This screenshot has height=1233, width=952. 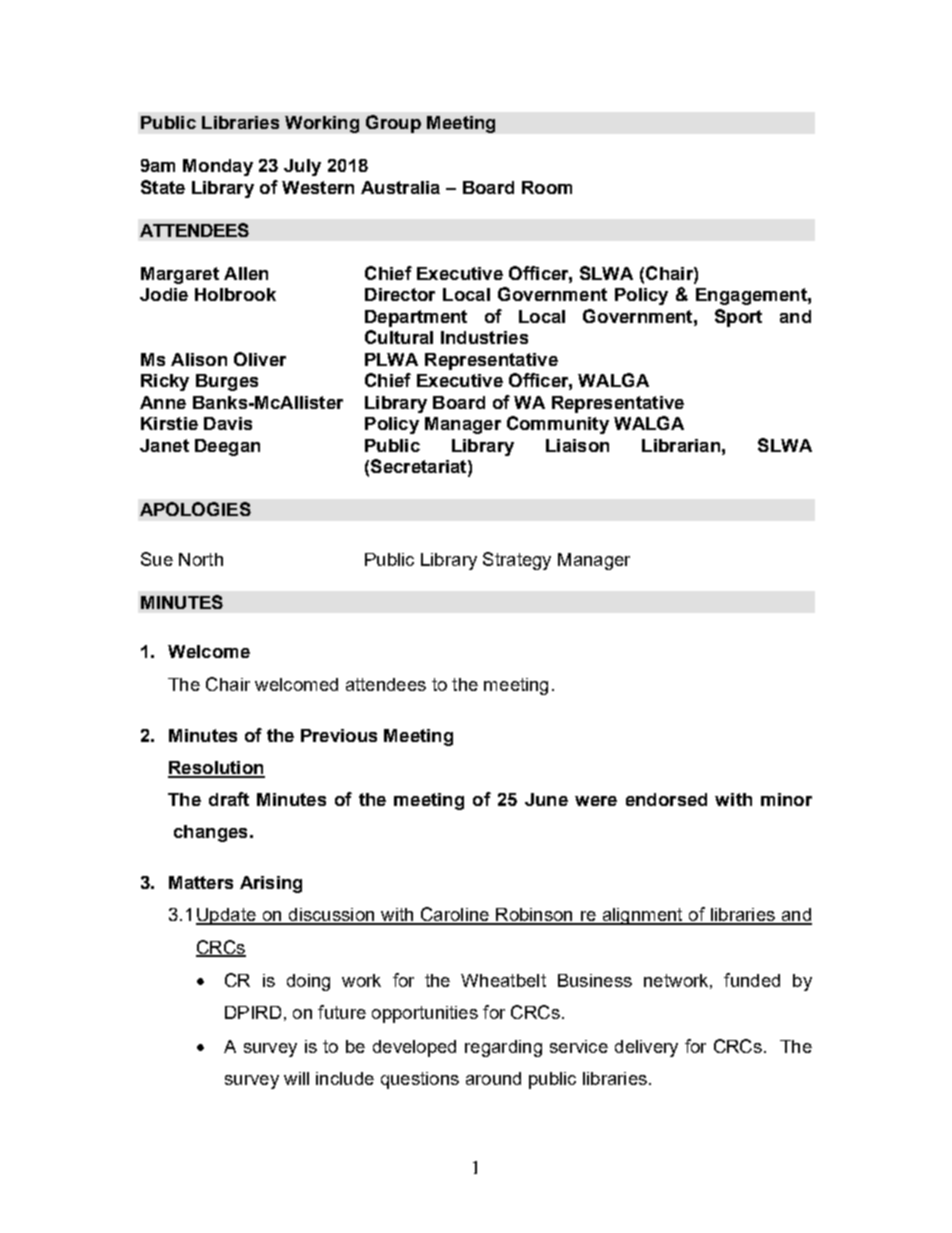 What do you see at coordinates (503, 1048) in the screenshot?
I see `regarding` at bounding box center [503, 1048].
